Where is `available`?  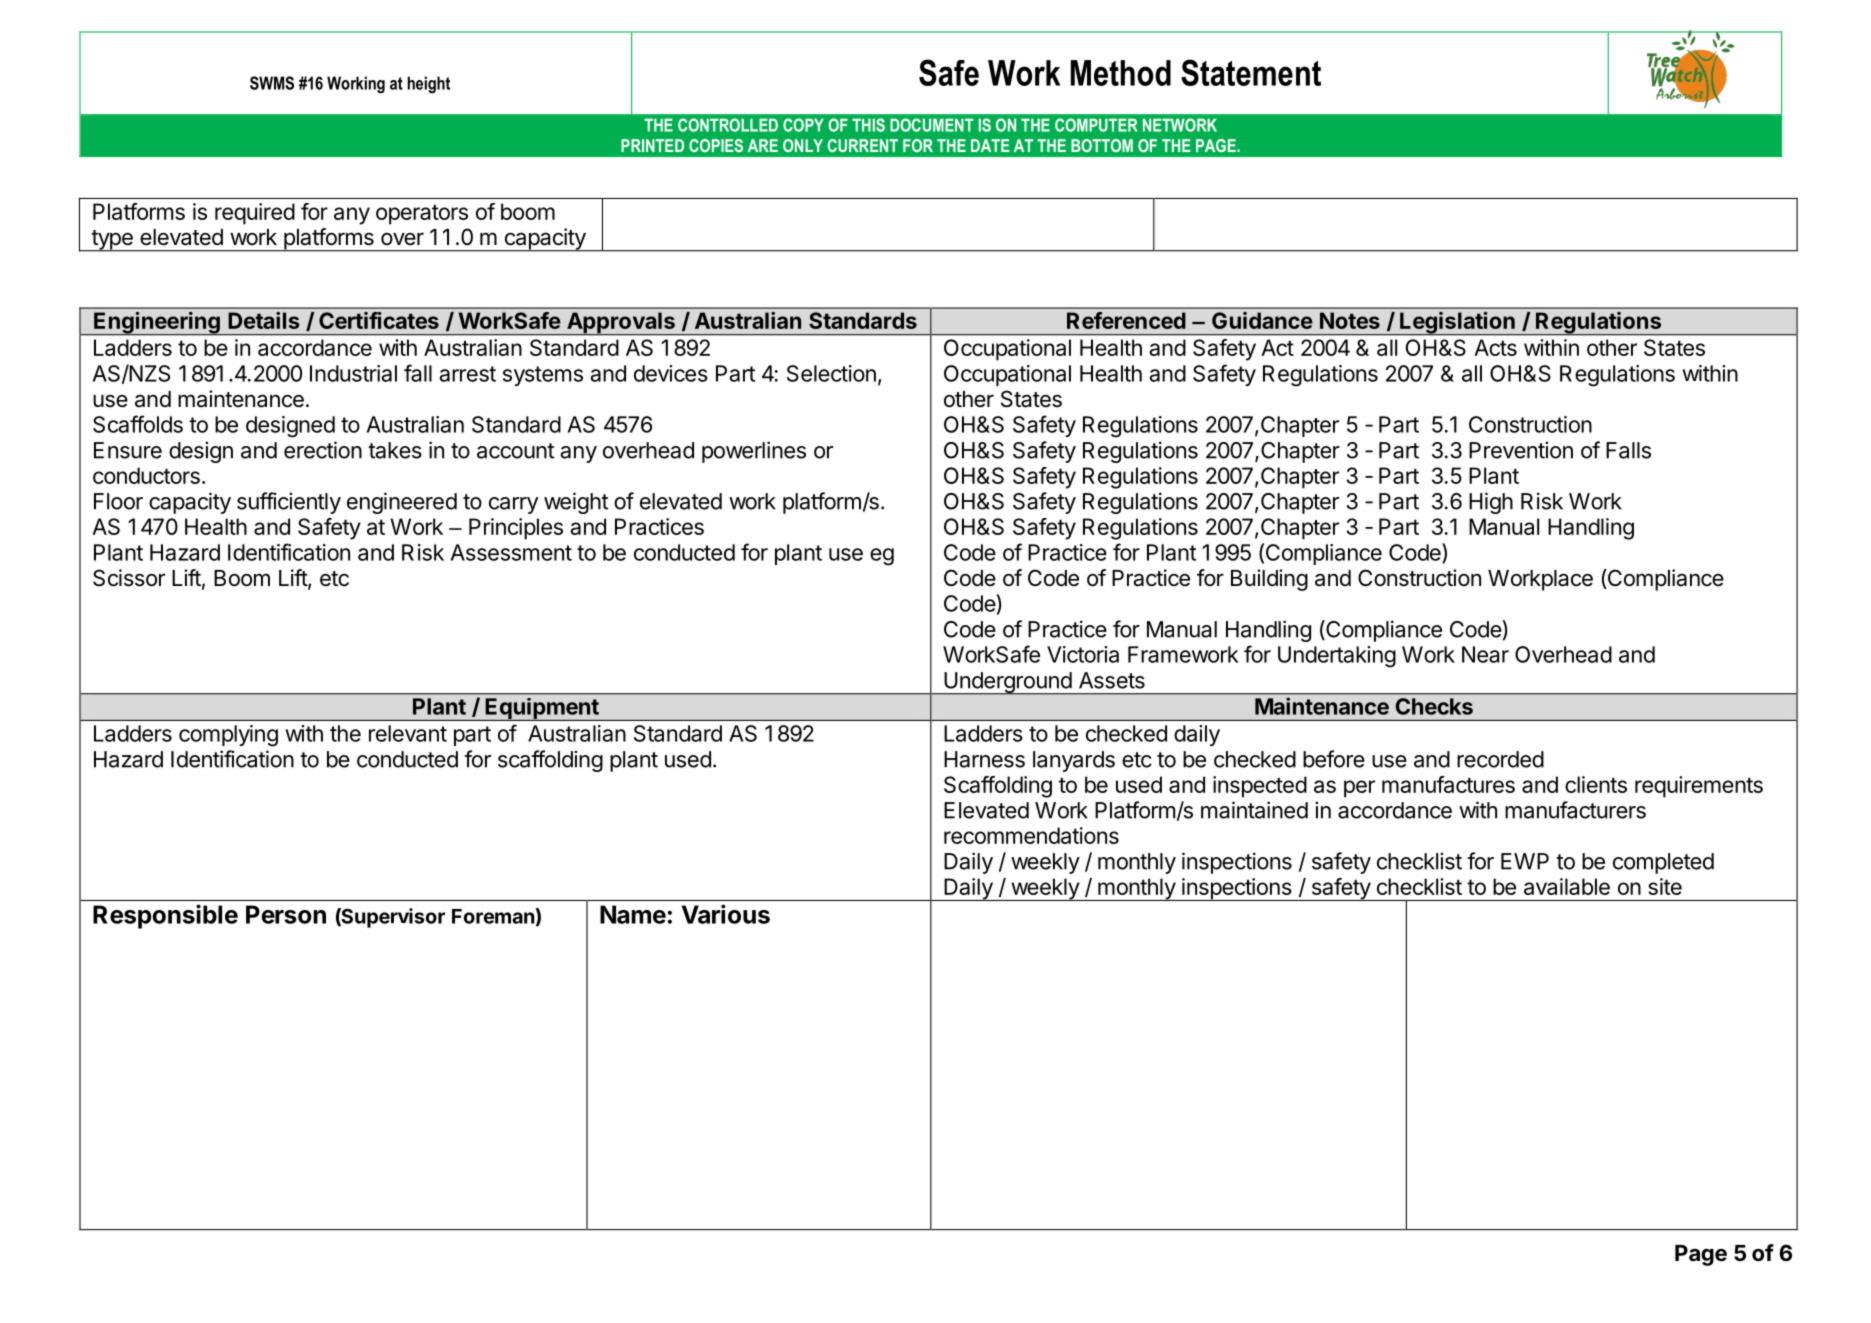 available is located at coordinates (1567, 886).
